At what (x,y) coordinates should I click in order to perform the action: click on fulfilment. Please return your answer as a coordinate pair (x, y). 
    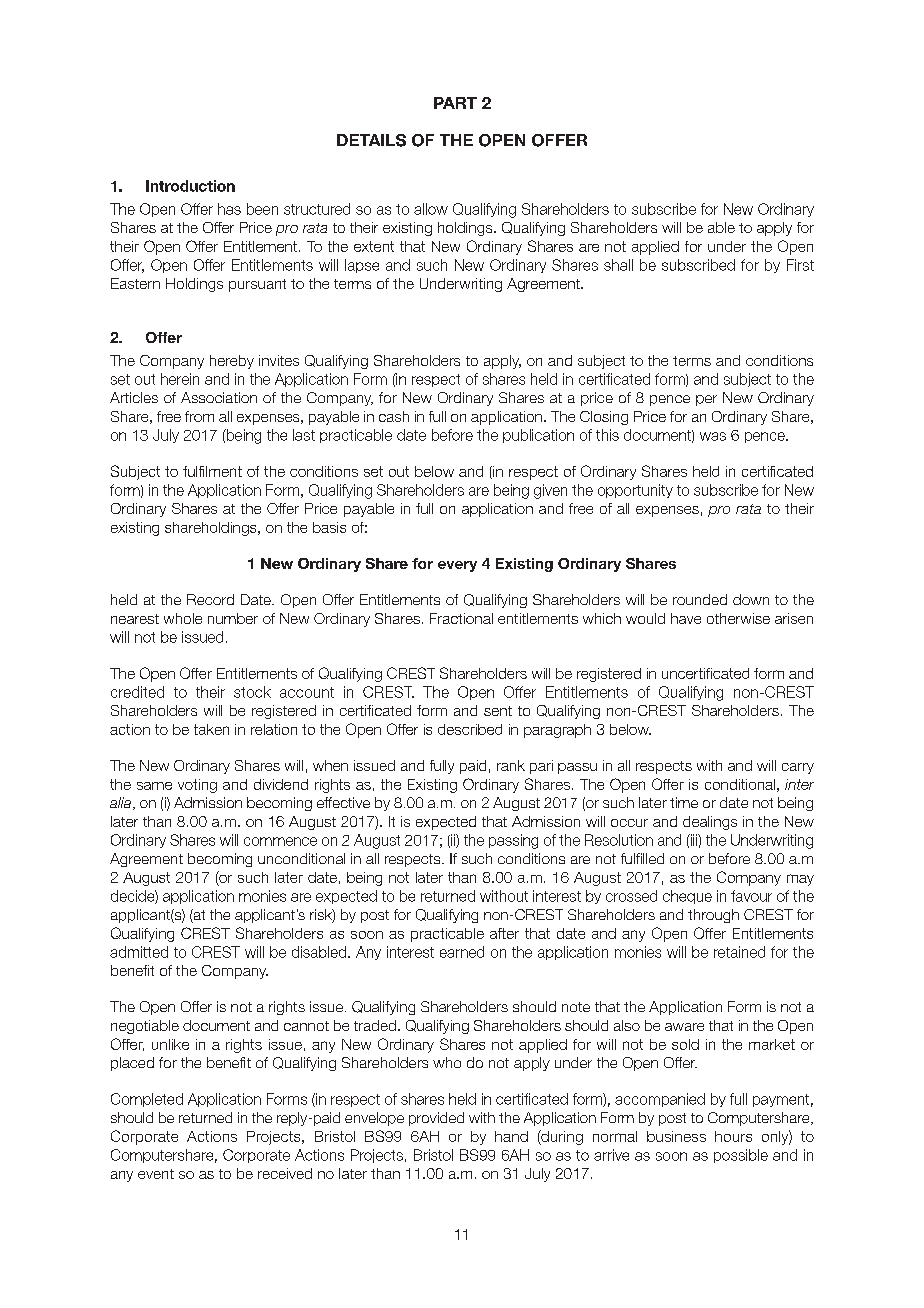
    Looking at the image, I should click on (212, 471).
